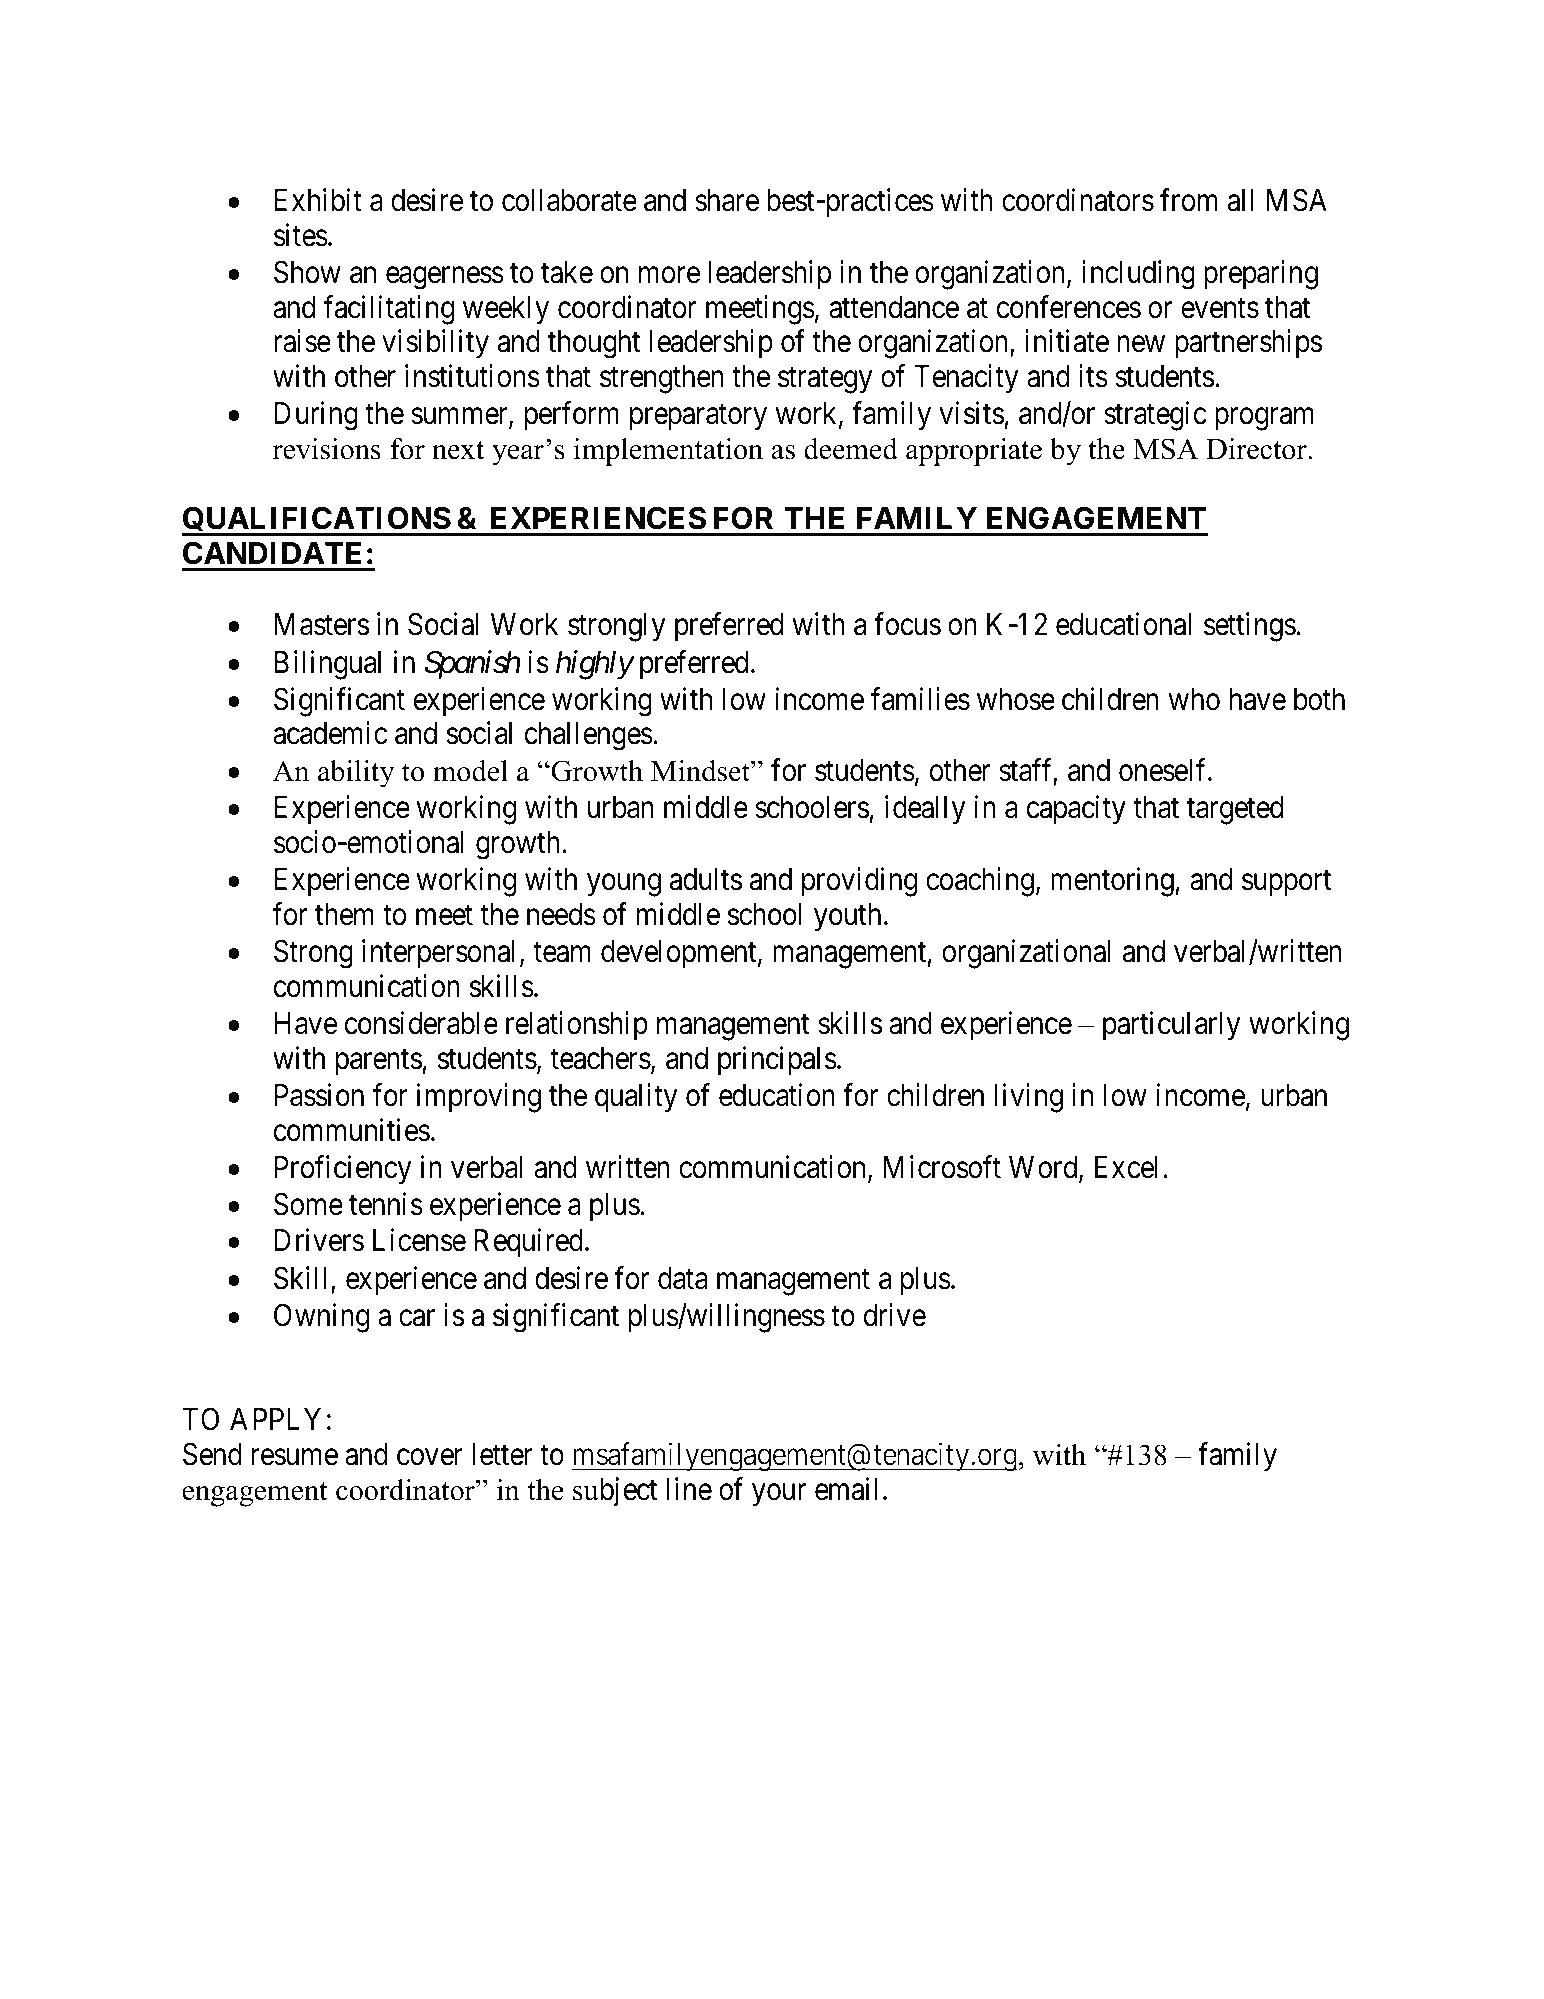  Describe the element at coordinates (727, 200) in the image. I see `share` at that location.
